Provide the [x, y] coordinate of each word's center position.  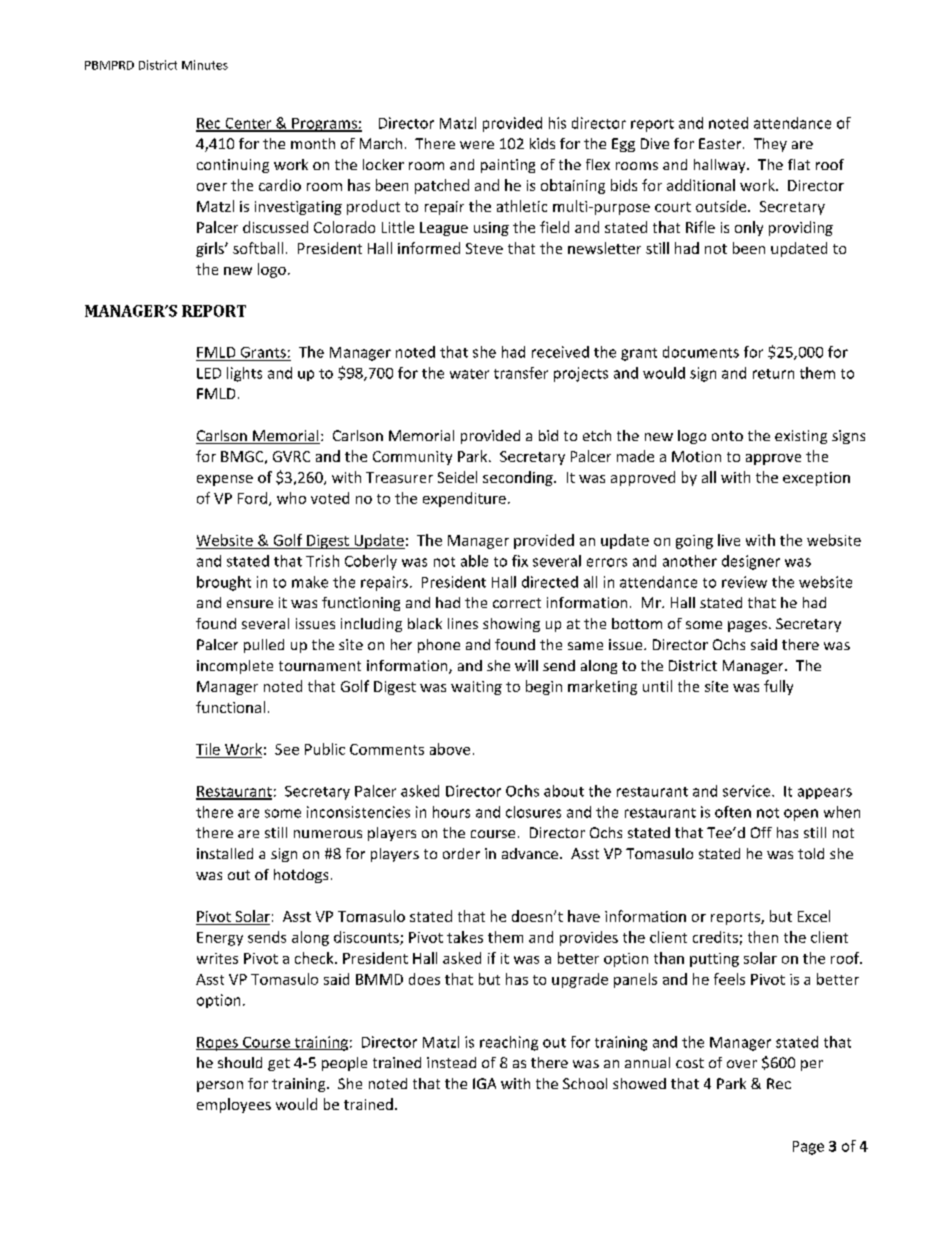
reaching [509, 1043]
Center [248, 124]
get [279, 1064]
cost [690, 1063]
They [770, 145]
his [557, 123]
